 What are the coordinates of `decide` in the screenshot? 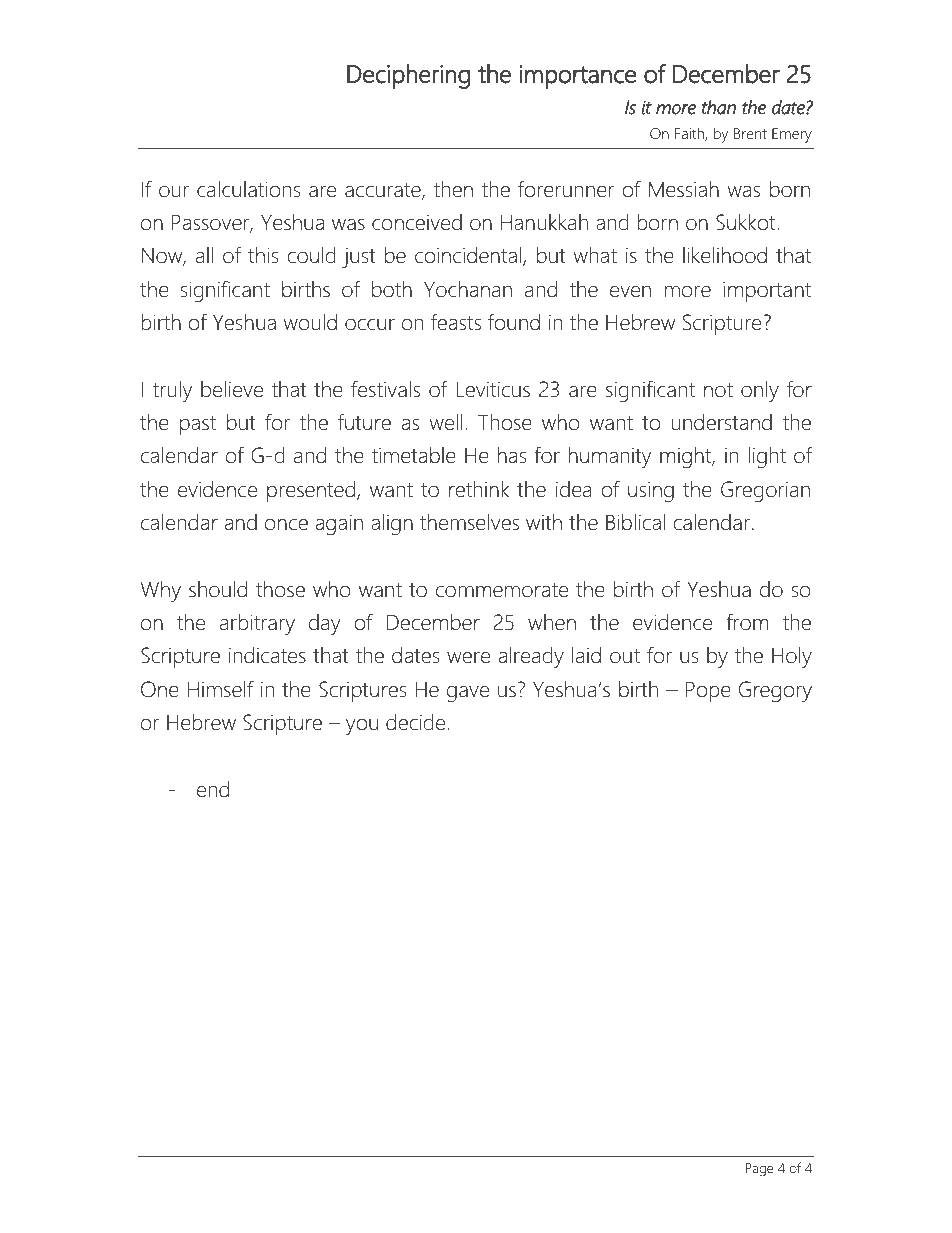 It's located at (417, 722).
